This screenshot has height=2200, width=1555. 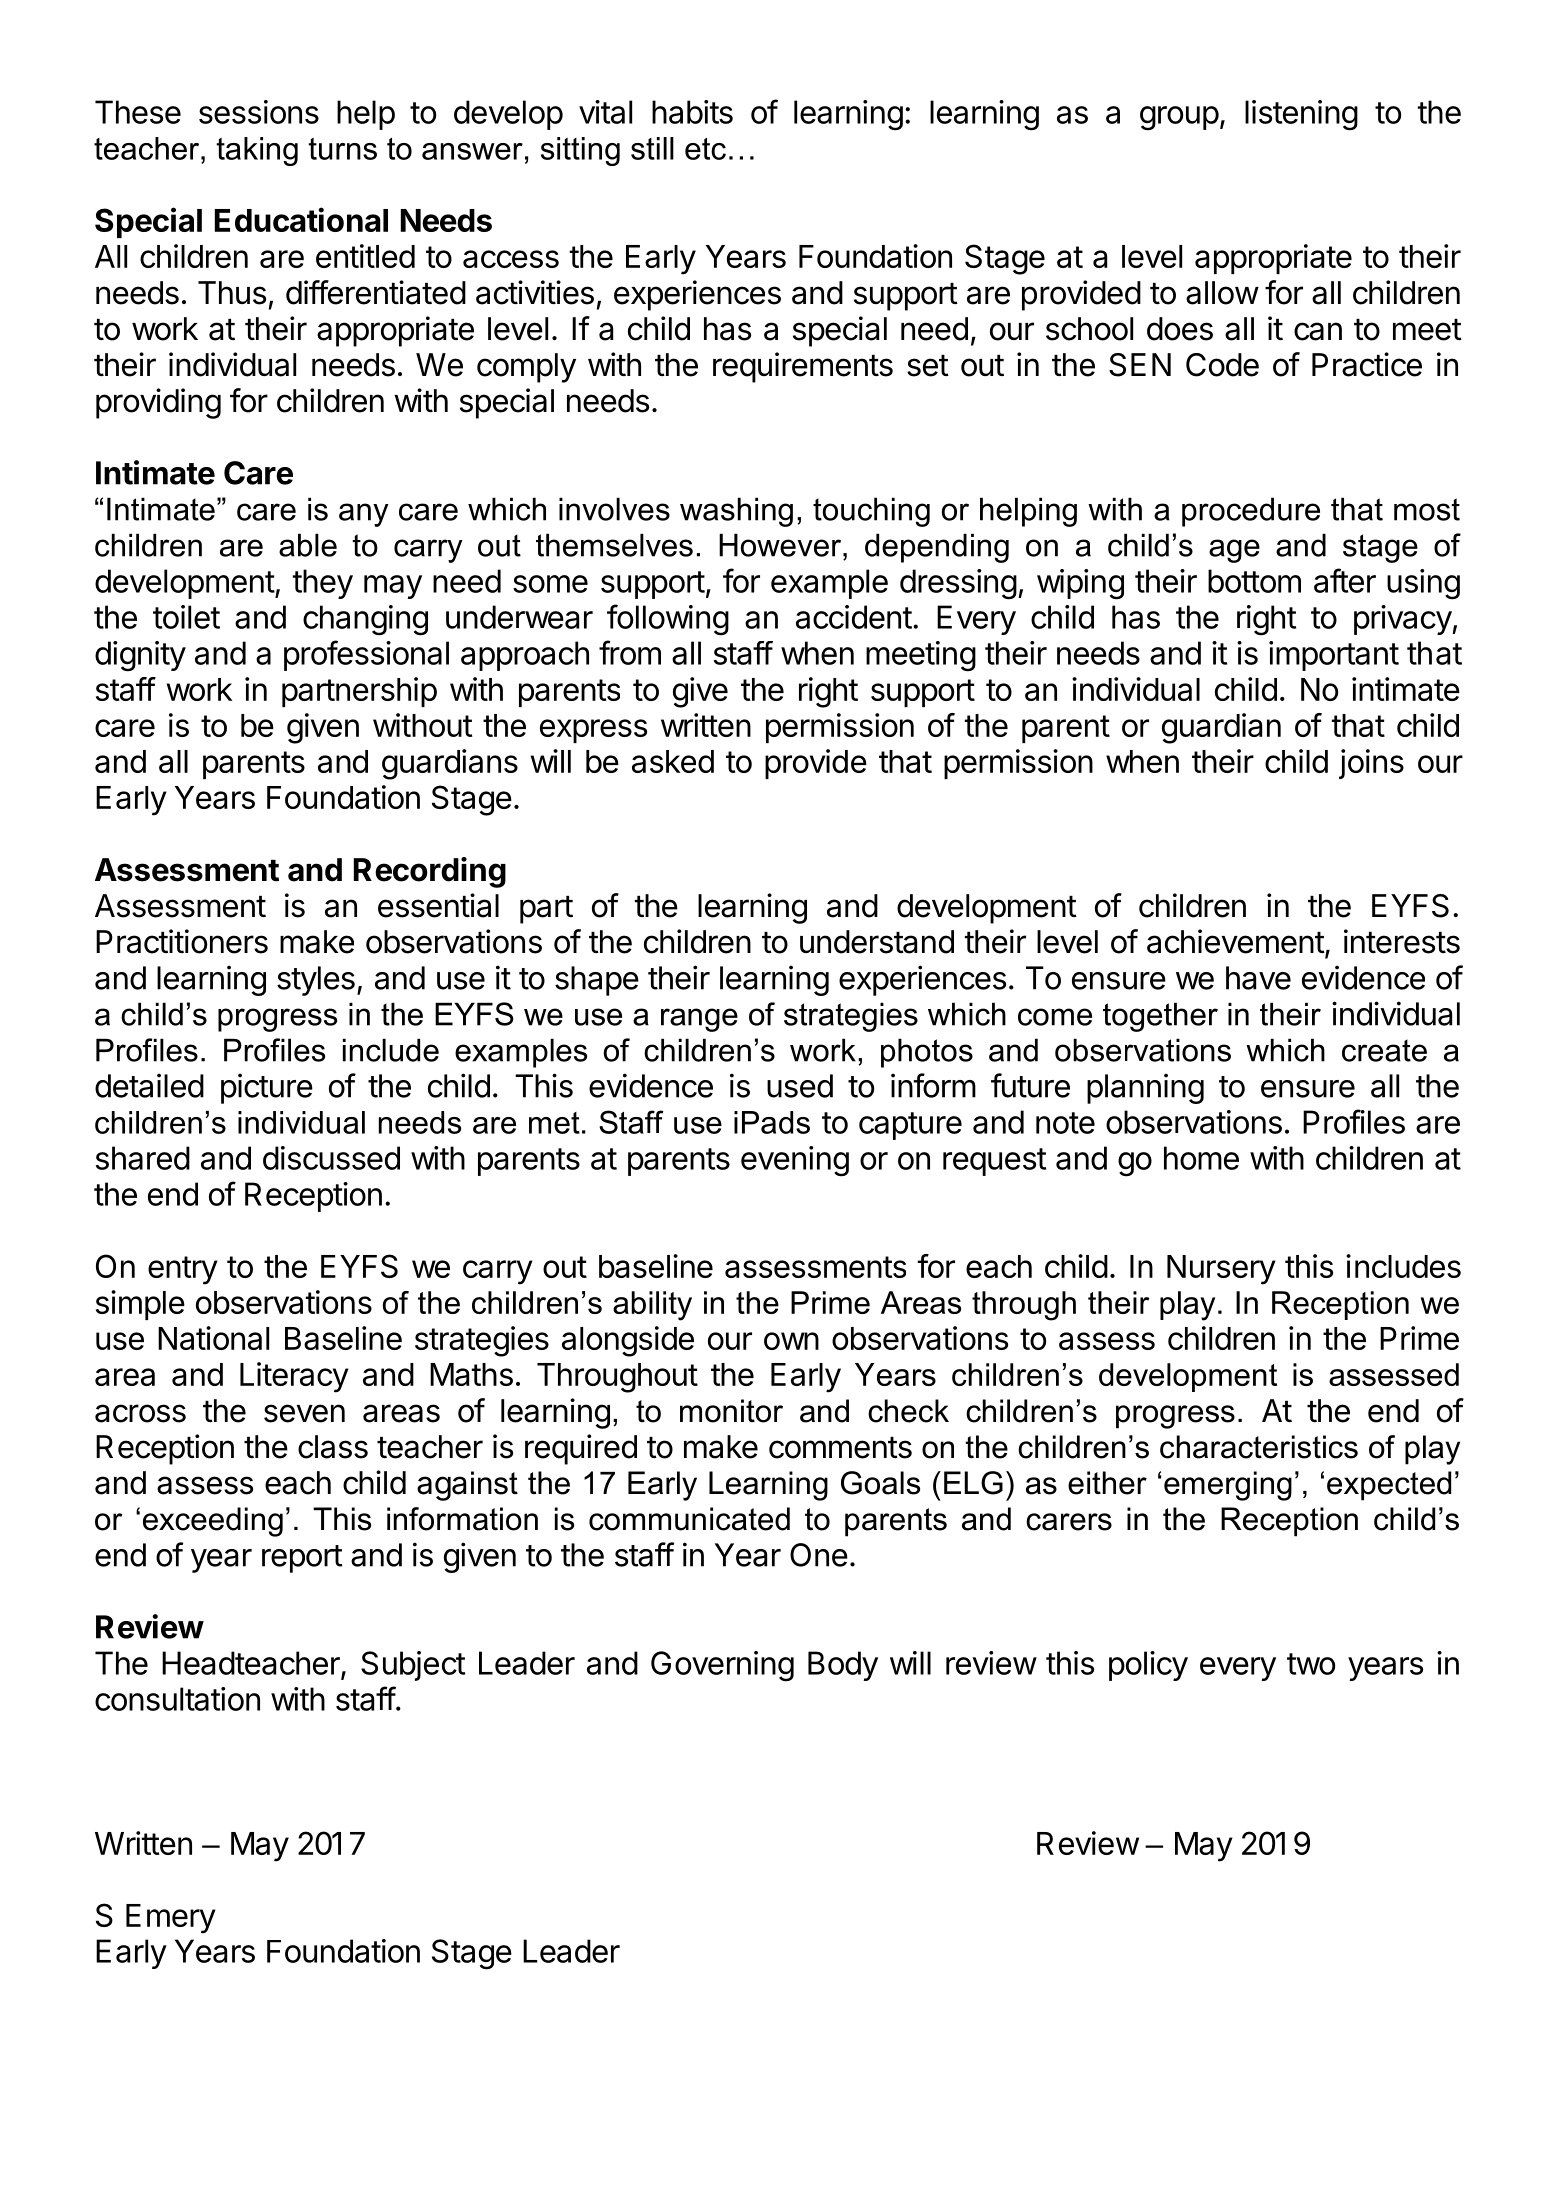 What do you see at coordinates (705, 149) in the screenshot?
I see `etc` at bounding box center [705, 149].
